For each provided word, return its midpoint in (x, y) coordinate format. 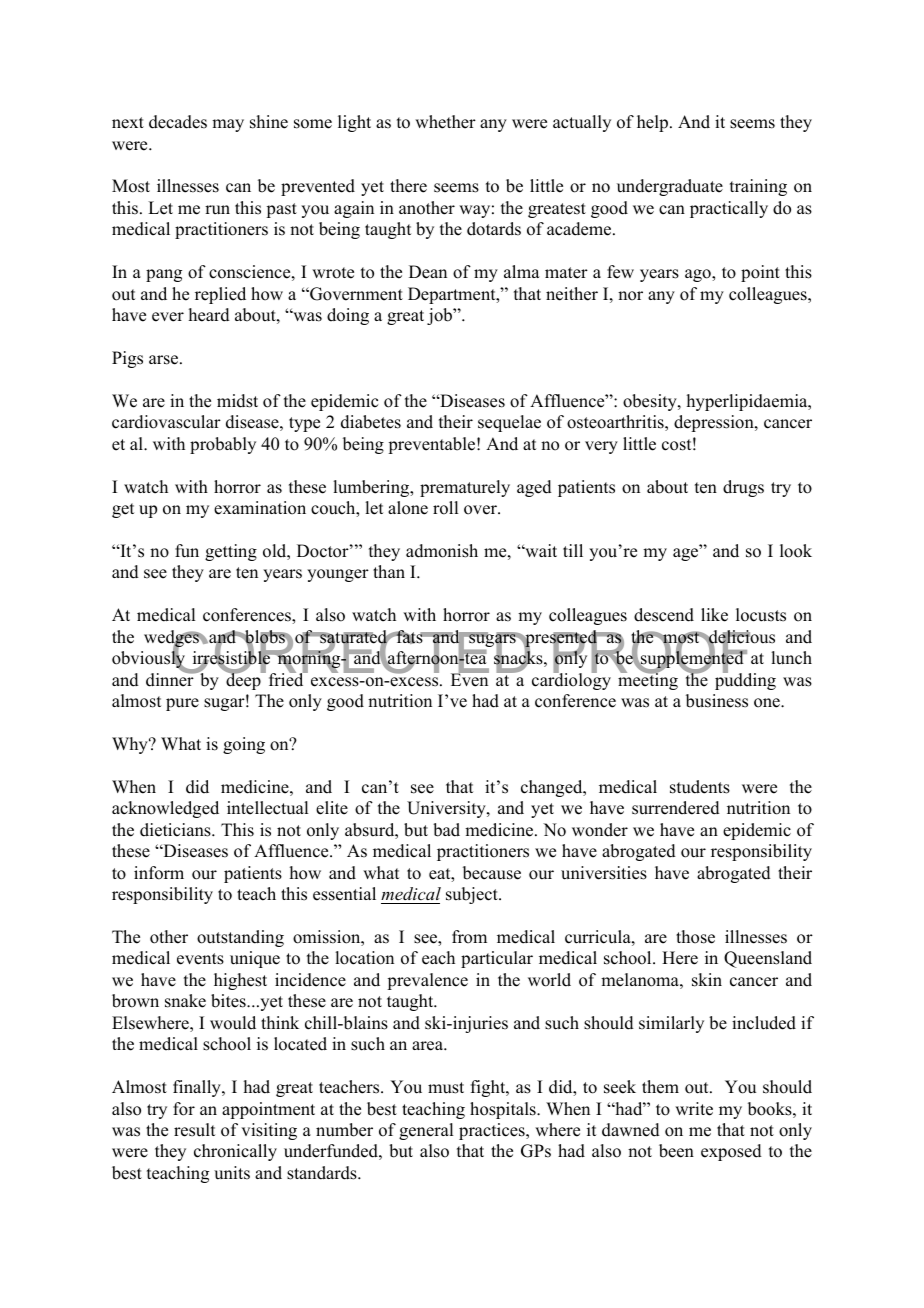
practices (493, 1131)
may (228, 125)
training (758, 187)
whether (445, 122)
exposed (731, 1152)
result (194, 1130)
